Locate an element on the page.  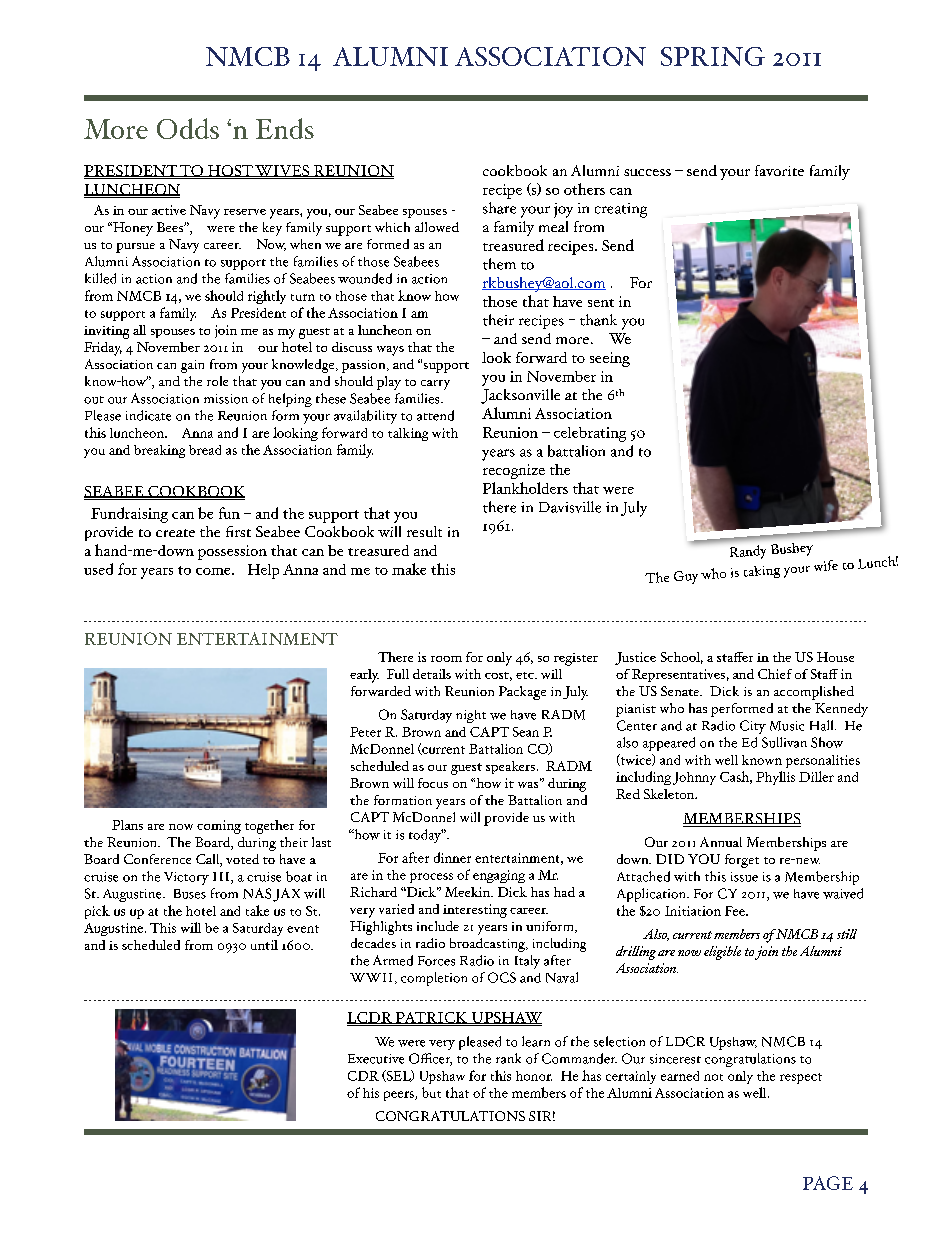
Executive is located at coordinates (376, 1059).
